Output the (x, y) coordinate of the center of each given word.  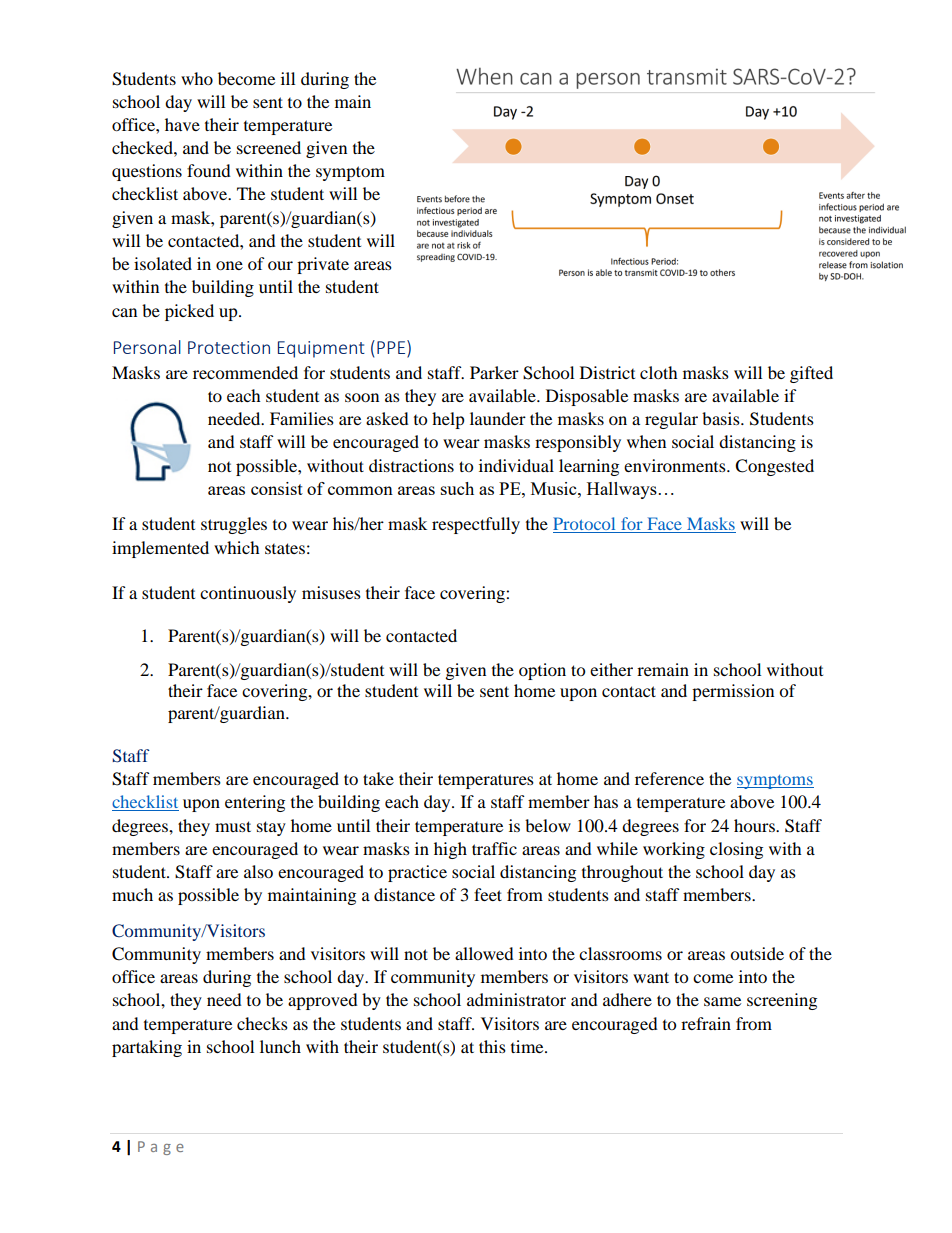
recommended (245, 372)
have (182, 124)
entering (255, 803)
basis (722, 418)
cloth (659, 372)
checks (262, 1023)
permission (733, 692)
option (542, 671)
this (492, 1046)
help (448, 420)
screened (269, 147)
